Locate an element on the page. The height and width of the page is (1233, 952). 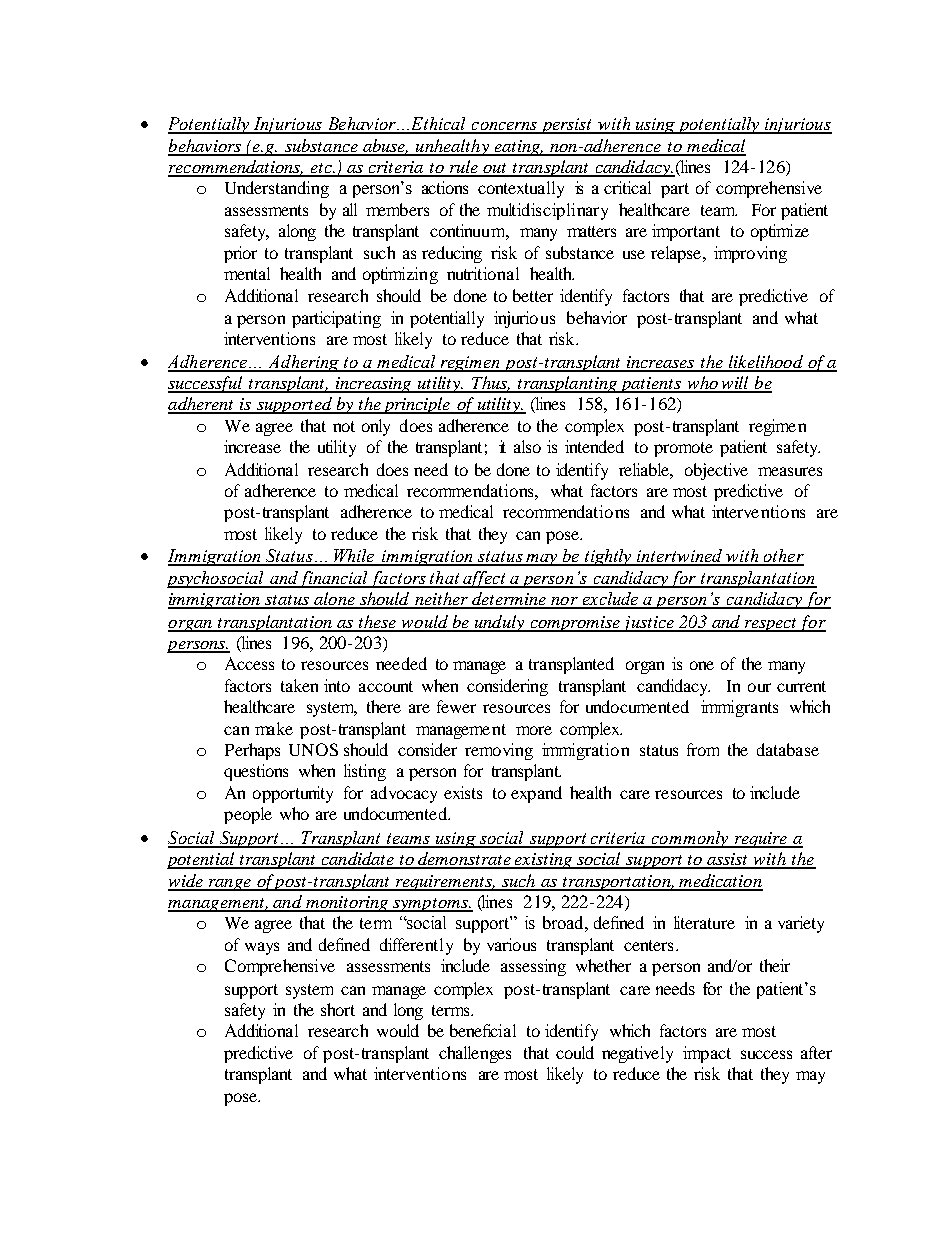
adherent is located at coordinates (202, 405).
